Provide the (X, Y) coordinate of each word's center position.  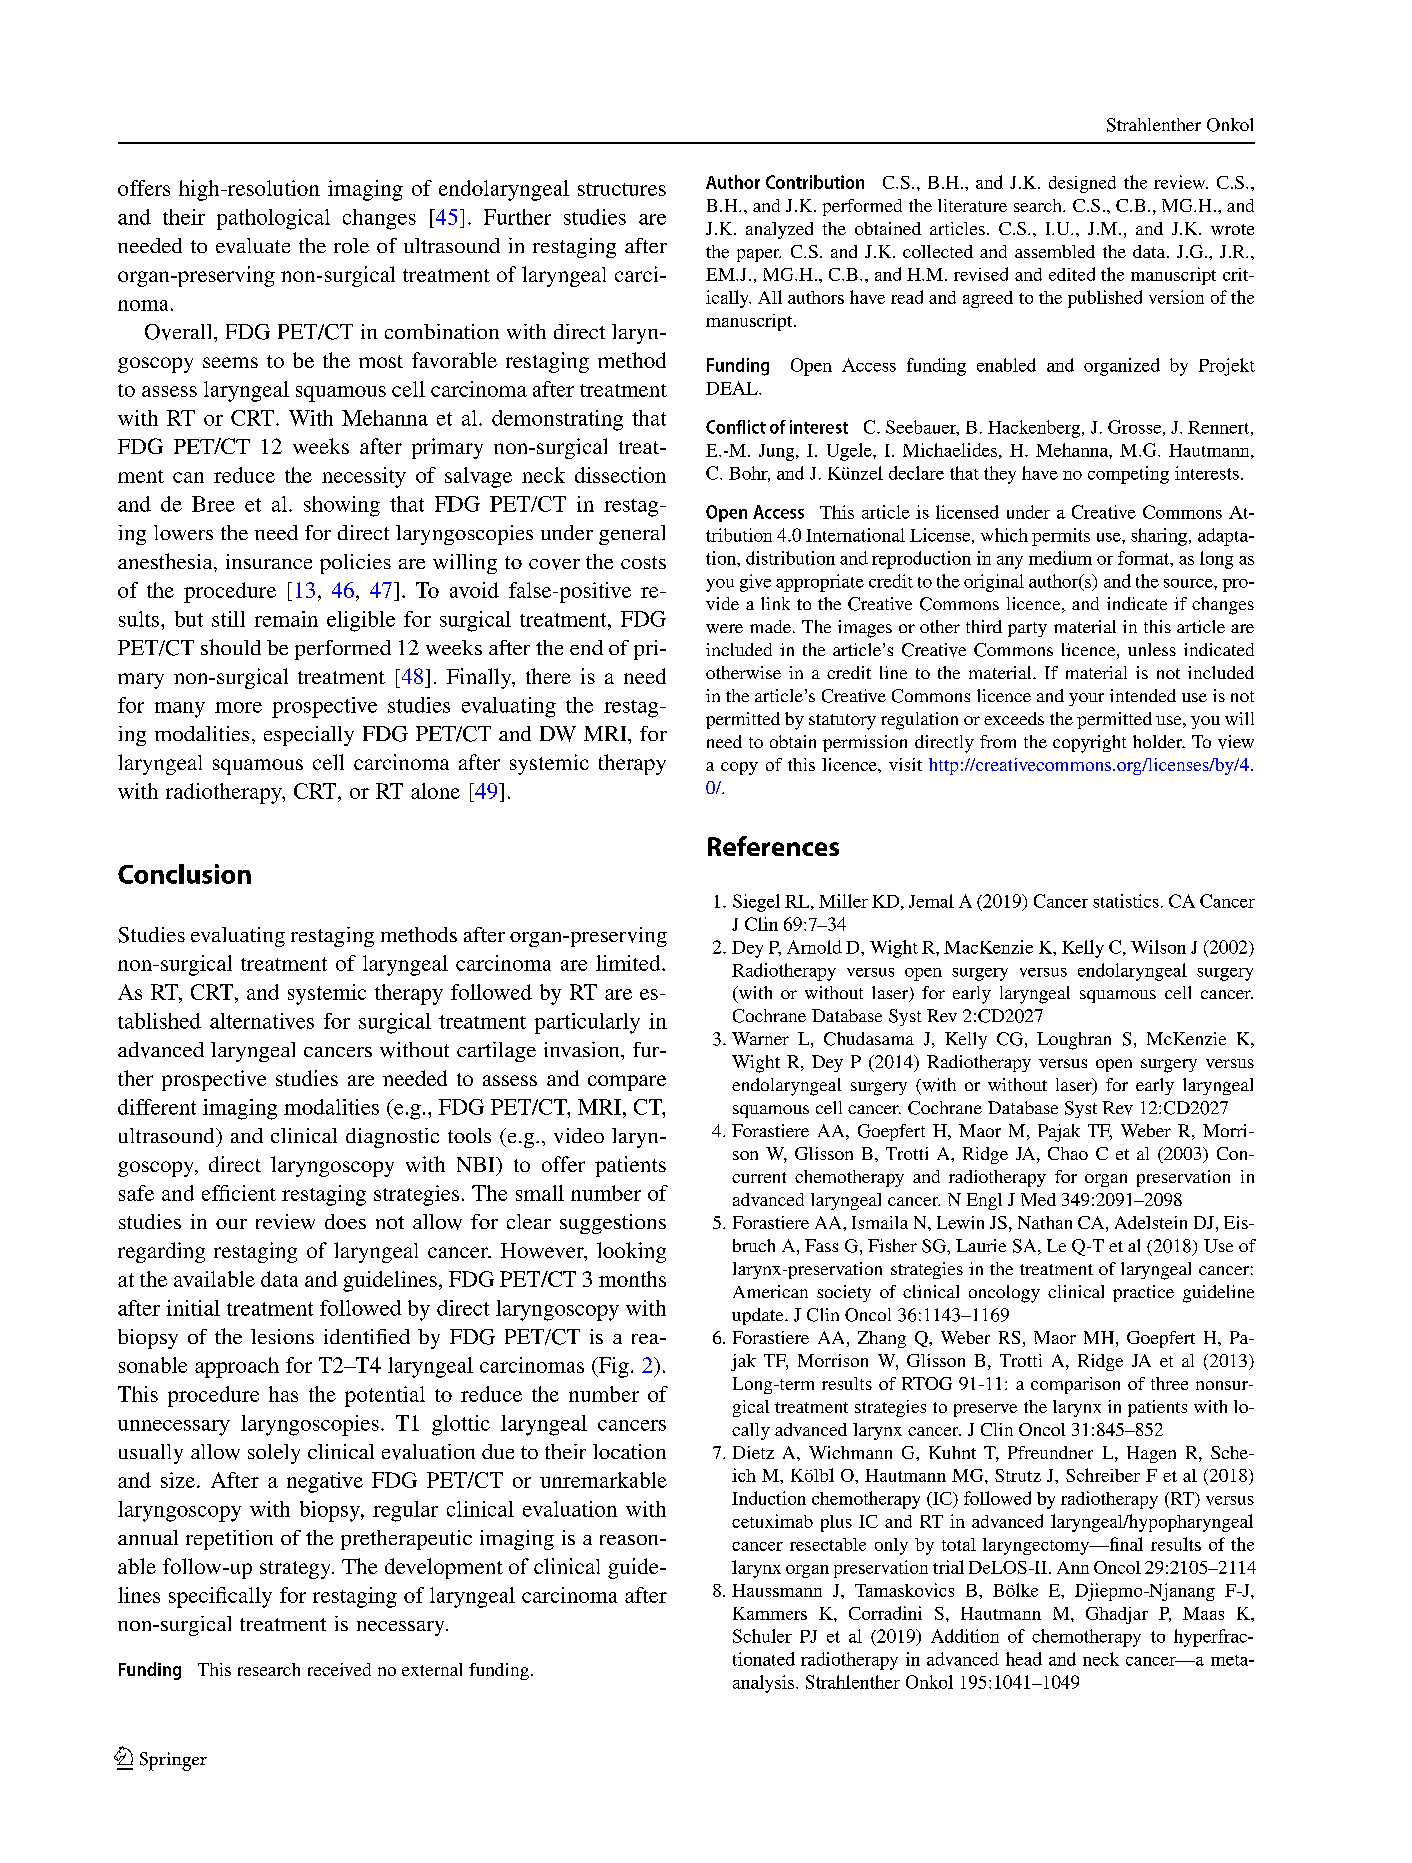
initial (193, 1308)
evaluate (253, 245)
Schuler (762, 1636)
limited (629, 963)
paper (759, 255)
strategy (296, 1570)
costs (643, 562)
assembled (1055, 251)
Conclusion (184, 874)
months (632, 1279)
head (1024, 1659)
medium (1060, 558)
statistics (1126, 901)
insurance (269, 561)
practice (1143, 1293)
